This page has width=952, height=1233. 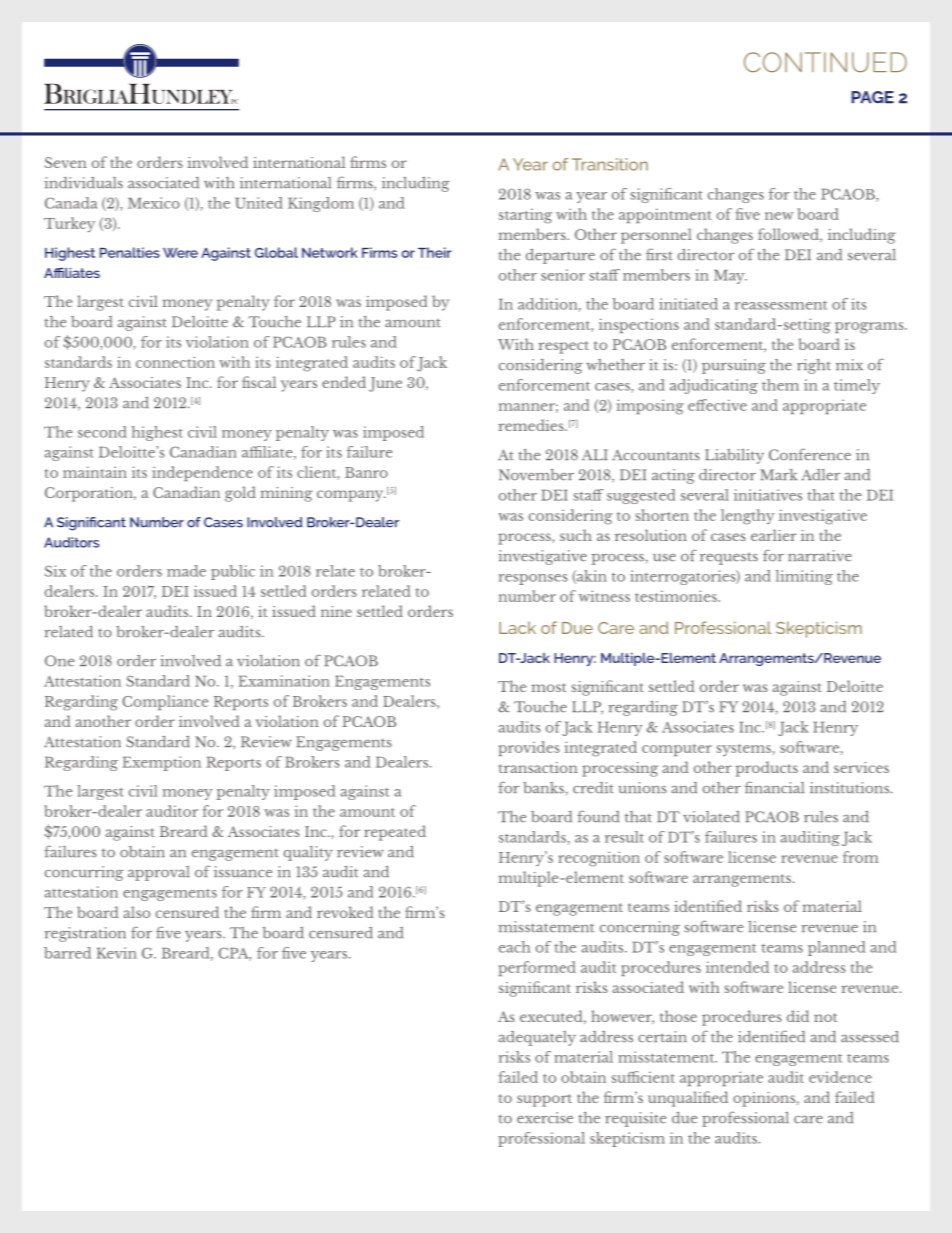 What do you see at coordinates (533, 579) in the page?
I see `responses` at bounding box center [533, 579].
